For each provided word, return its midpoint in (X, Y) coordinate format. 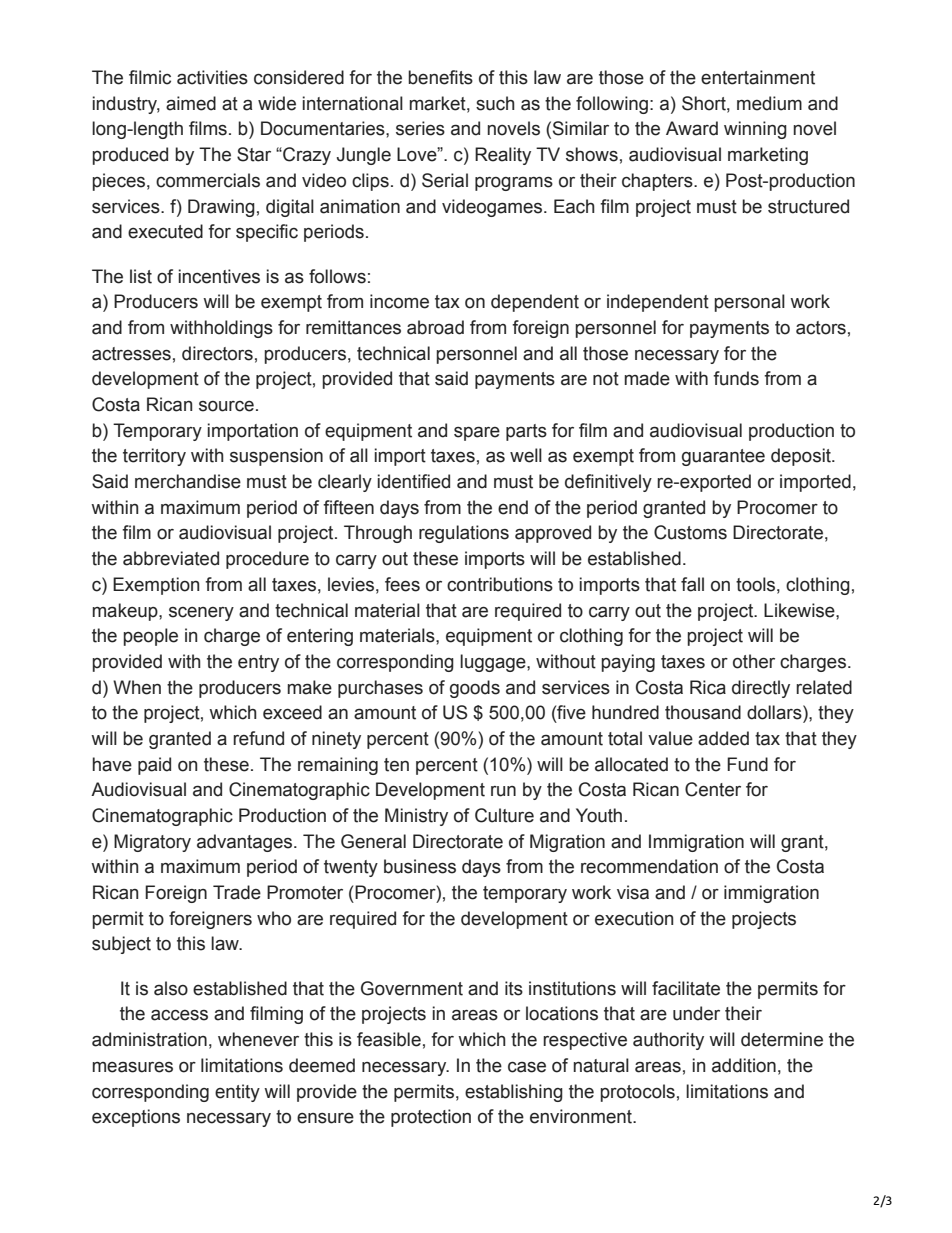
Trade (237, 892)
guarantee (723, 457)
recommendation (649, 866)
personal (750, 303)
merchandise (188, 481)
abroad (435, 327)
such (495, 103)
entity (237, 1093)
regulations (464, 534)
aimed (191, 103)
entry (258, 663)
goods (475, 689)
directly (761, 689)
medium (769, 103)
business (420, 866)
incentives (219, 276)
